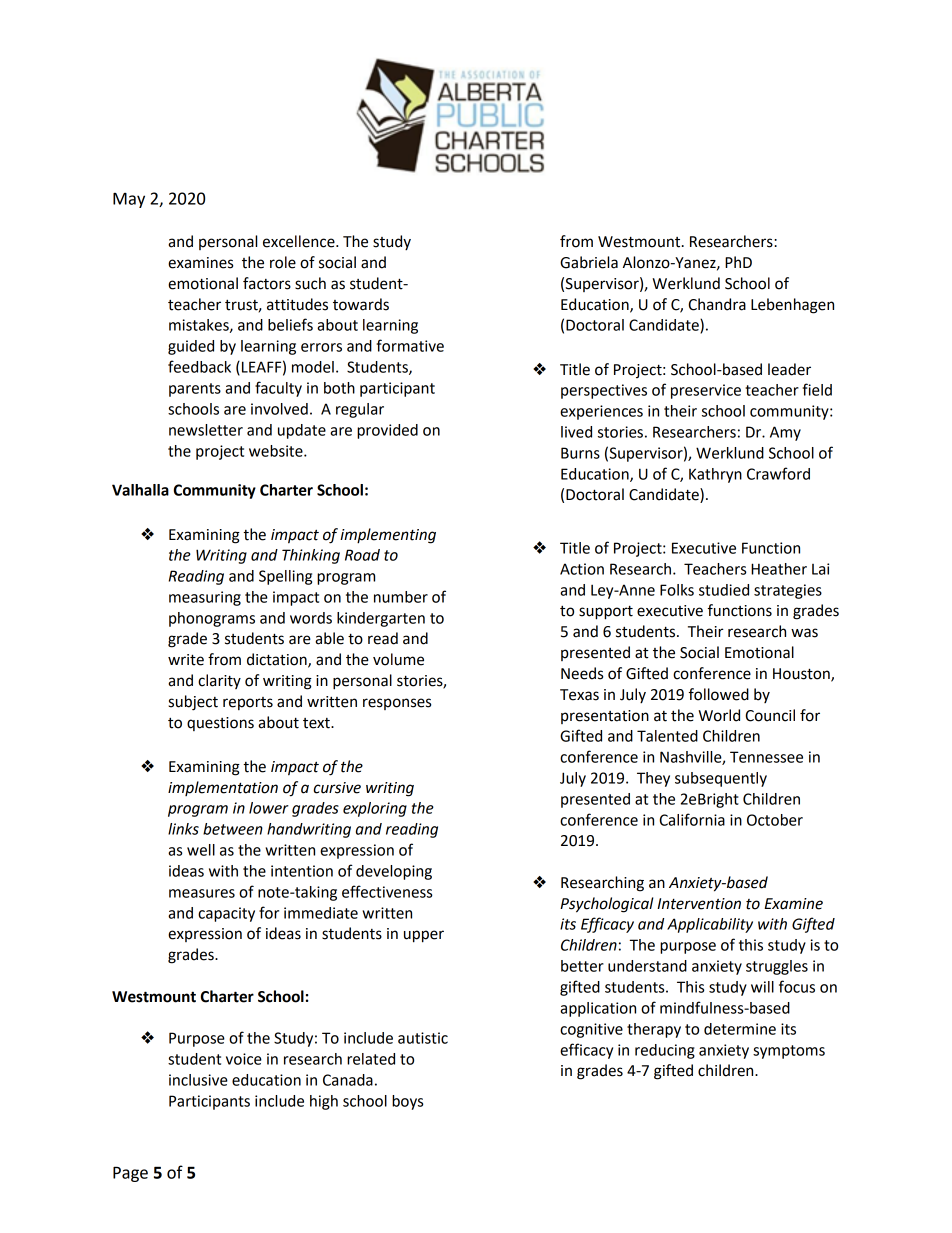 This document has height=1233, width=952. I want to click on responses, so click(397, 704).
